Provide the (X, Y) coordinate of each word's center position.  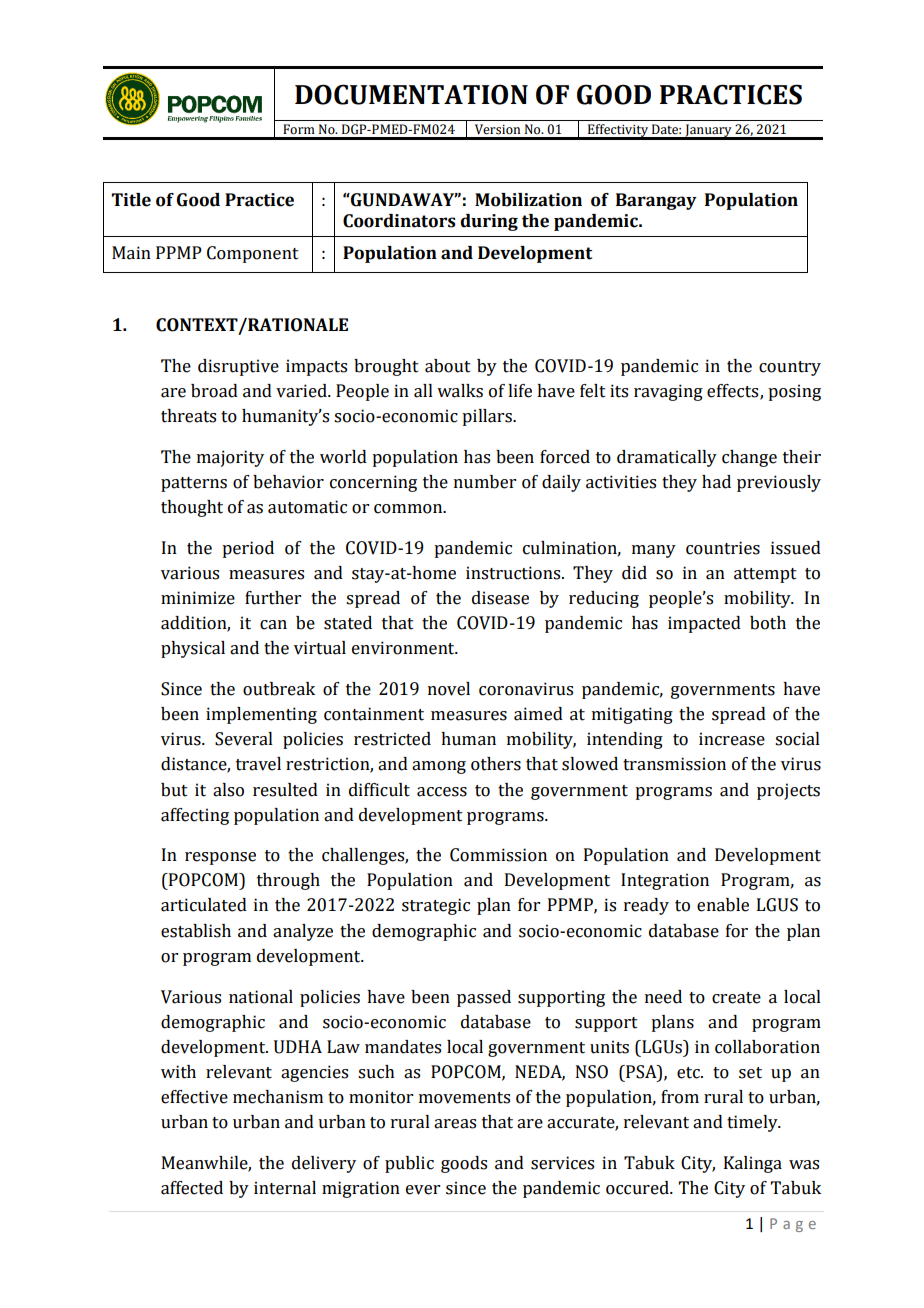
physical (193, 649)
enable (723, 905)
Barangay (656, 201)
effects (734, 391)
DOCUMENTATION (411, 94)
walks (460, 391)
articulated (204, 905)
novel (449, 689)
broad (214, 391)
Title (131, 200)
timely (753, 1123)
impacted (704, 624)
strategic (436, 906)
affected (192, 1188)
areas (455, 1124)
